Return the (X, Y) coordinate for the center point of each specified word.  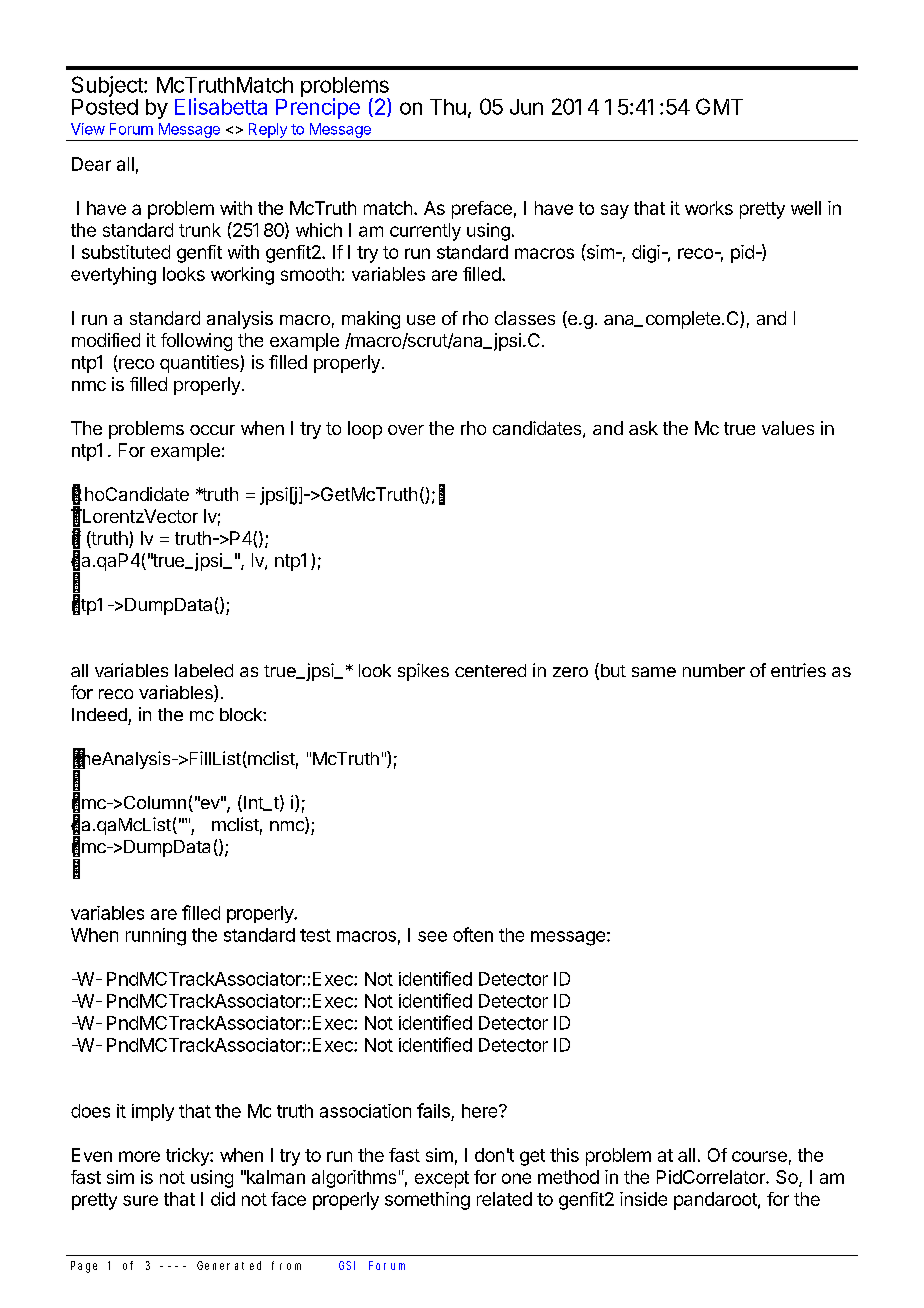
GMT (719, 106)
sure (140, 1200)
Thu (448, 107)
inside (643, 1199)
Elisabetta (221, 106)
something (427, 1201)
